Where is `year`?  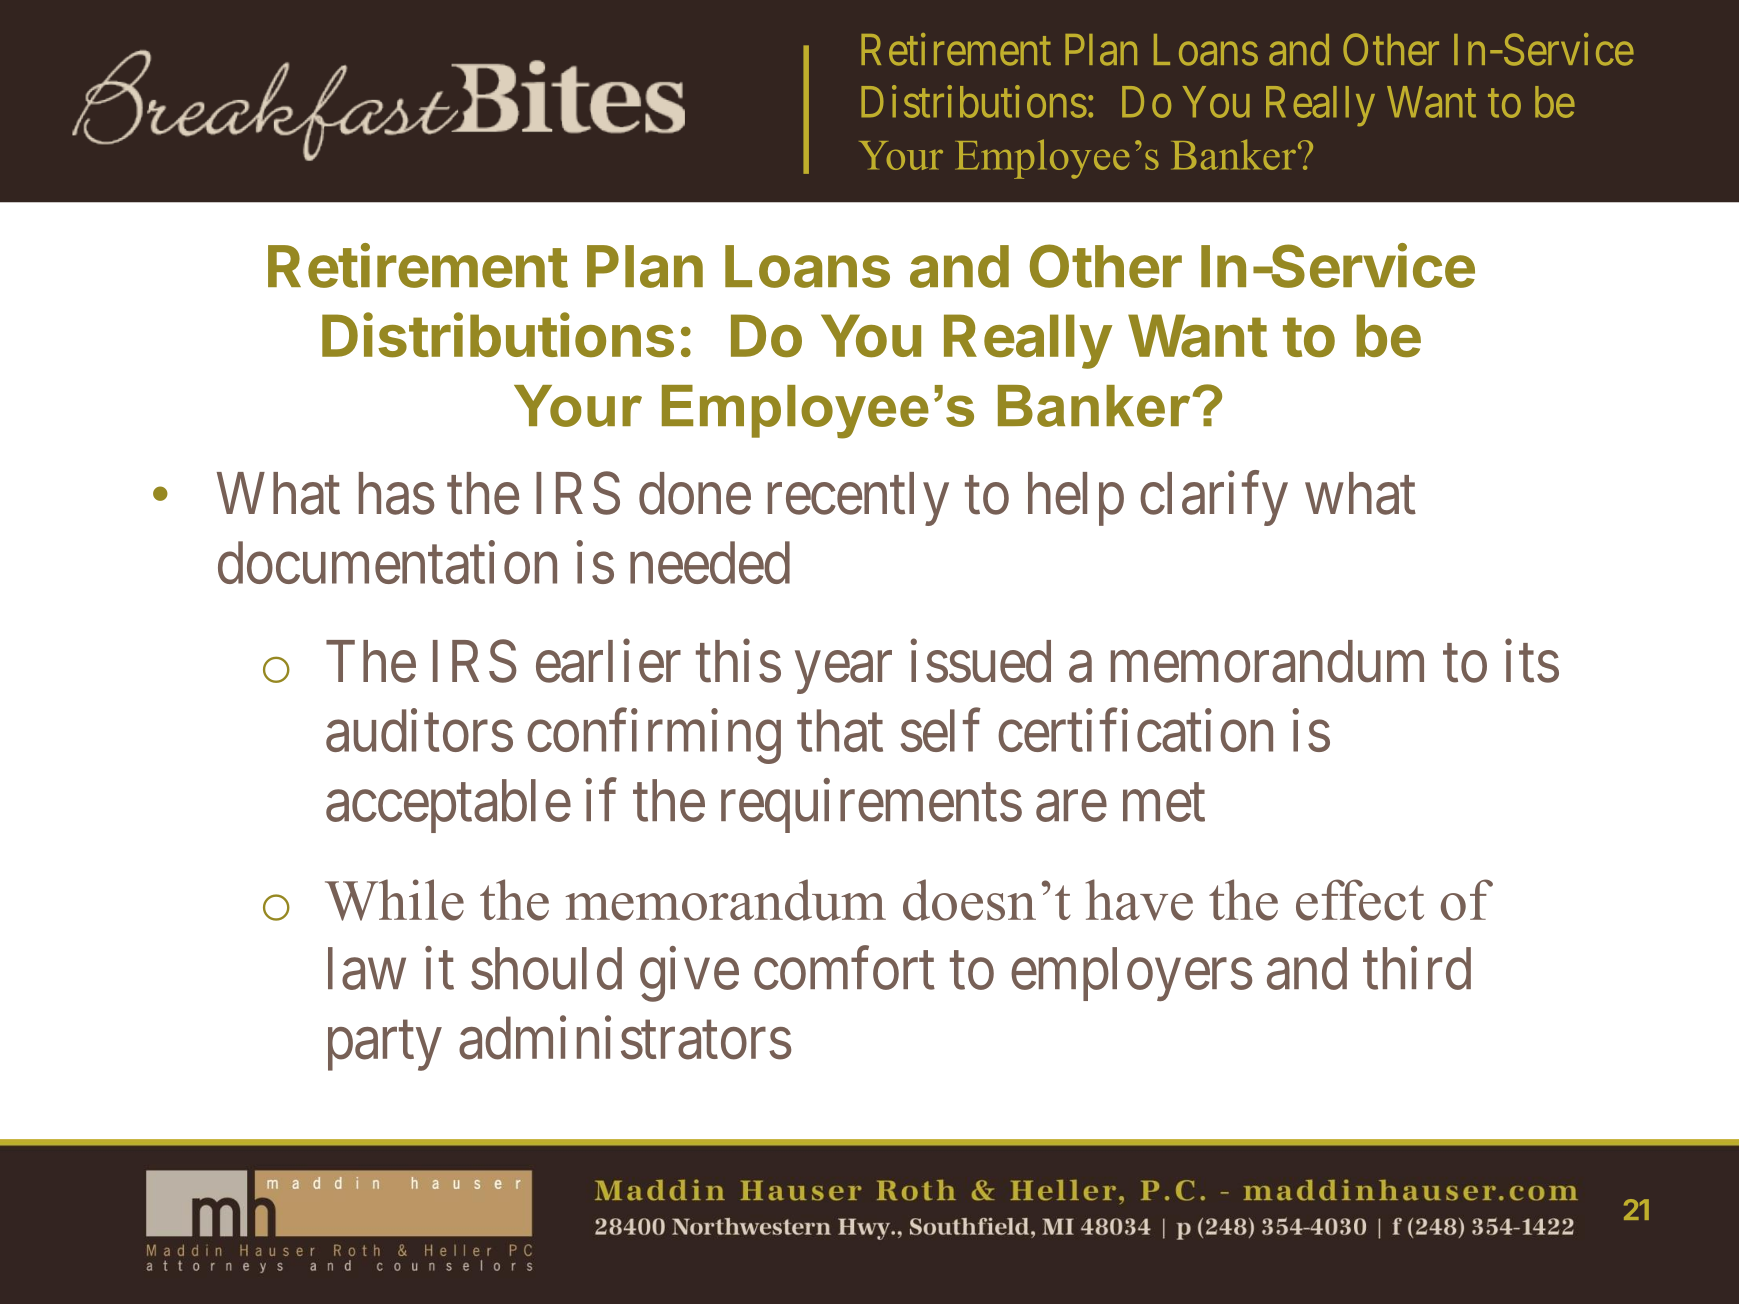
year is located at coordinates (843, 673).
